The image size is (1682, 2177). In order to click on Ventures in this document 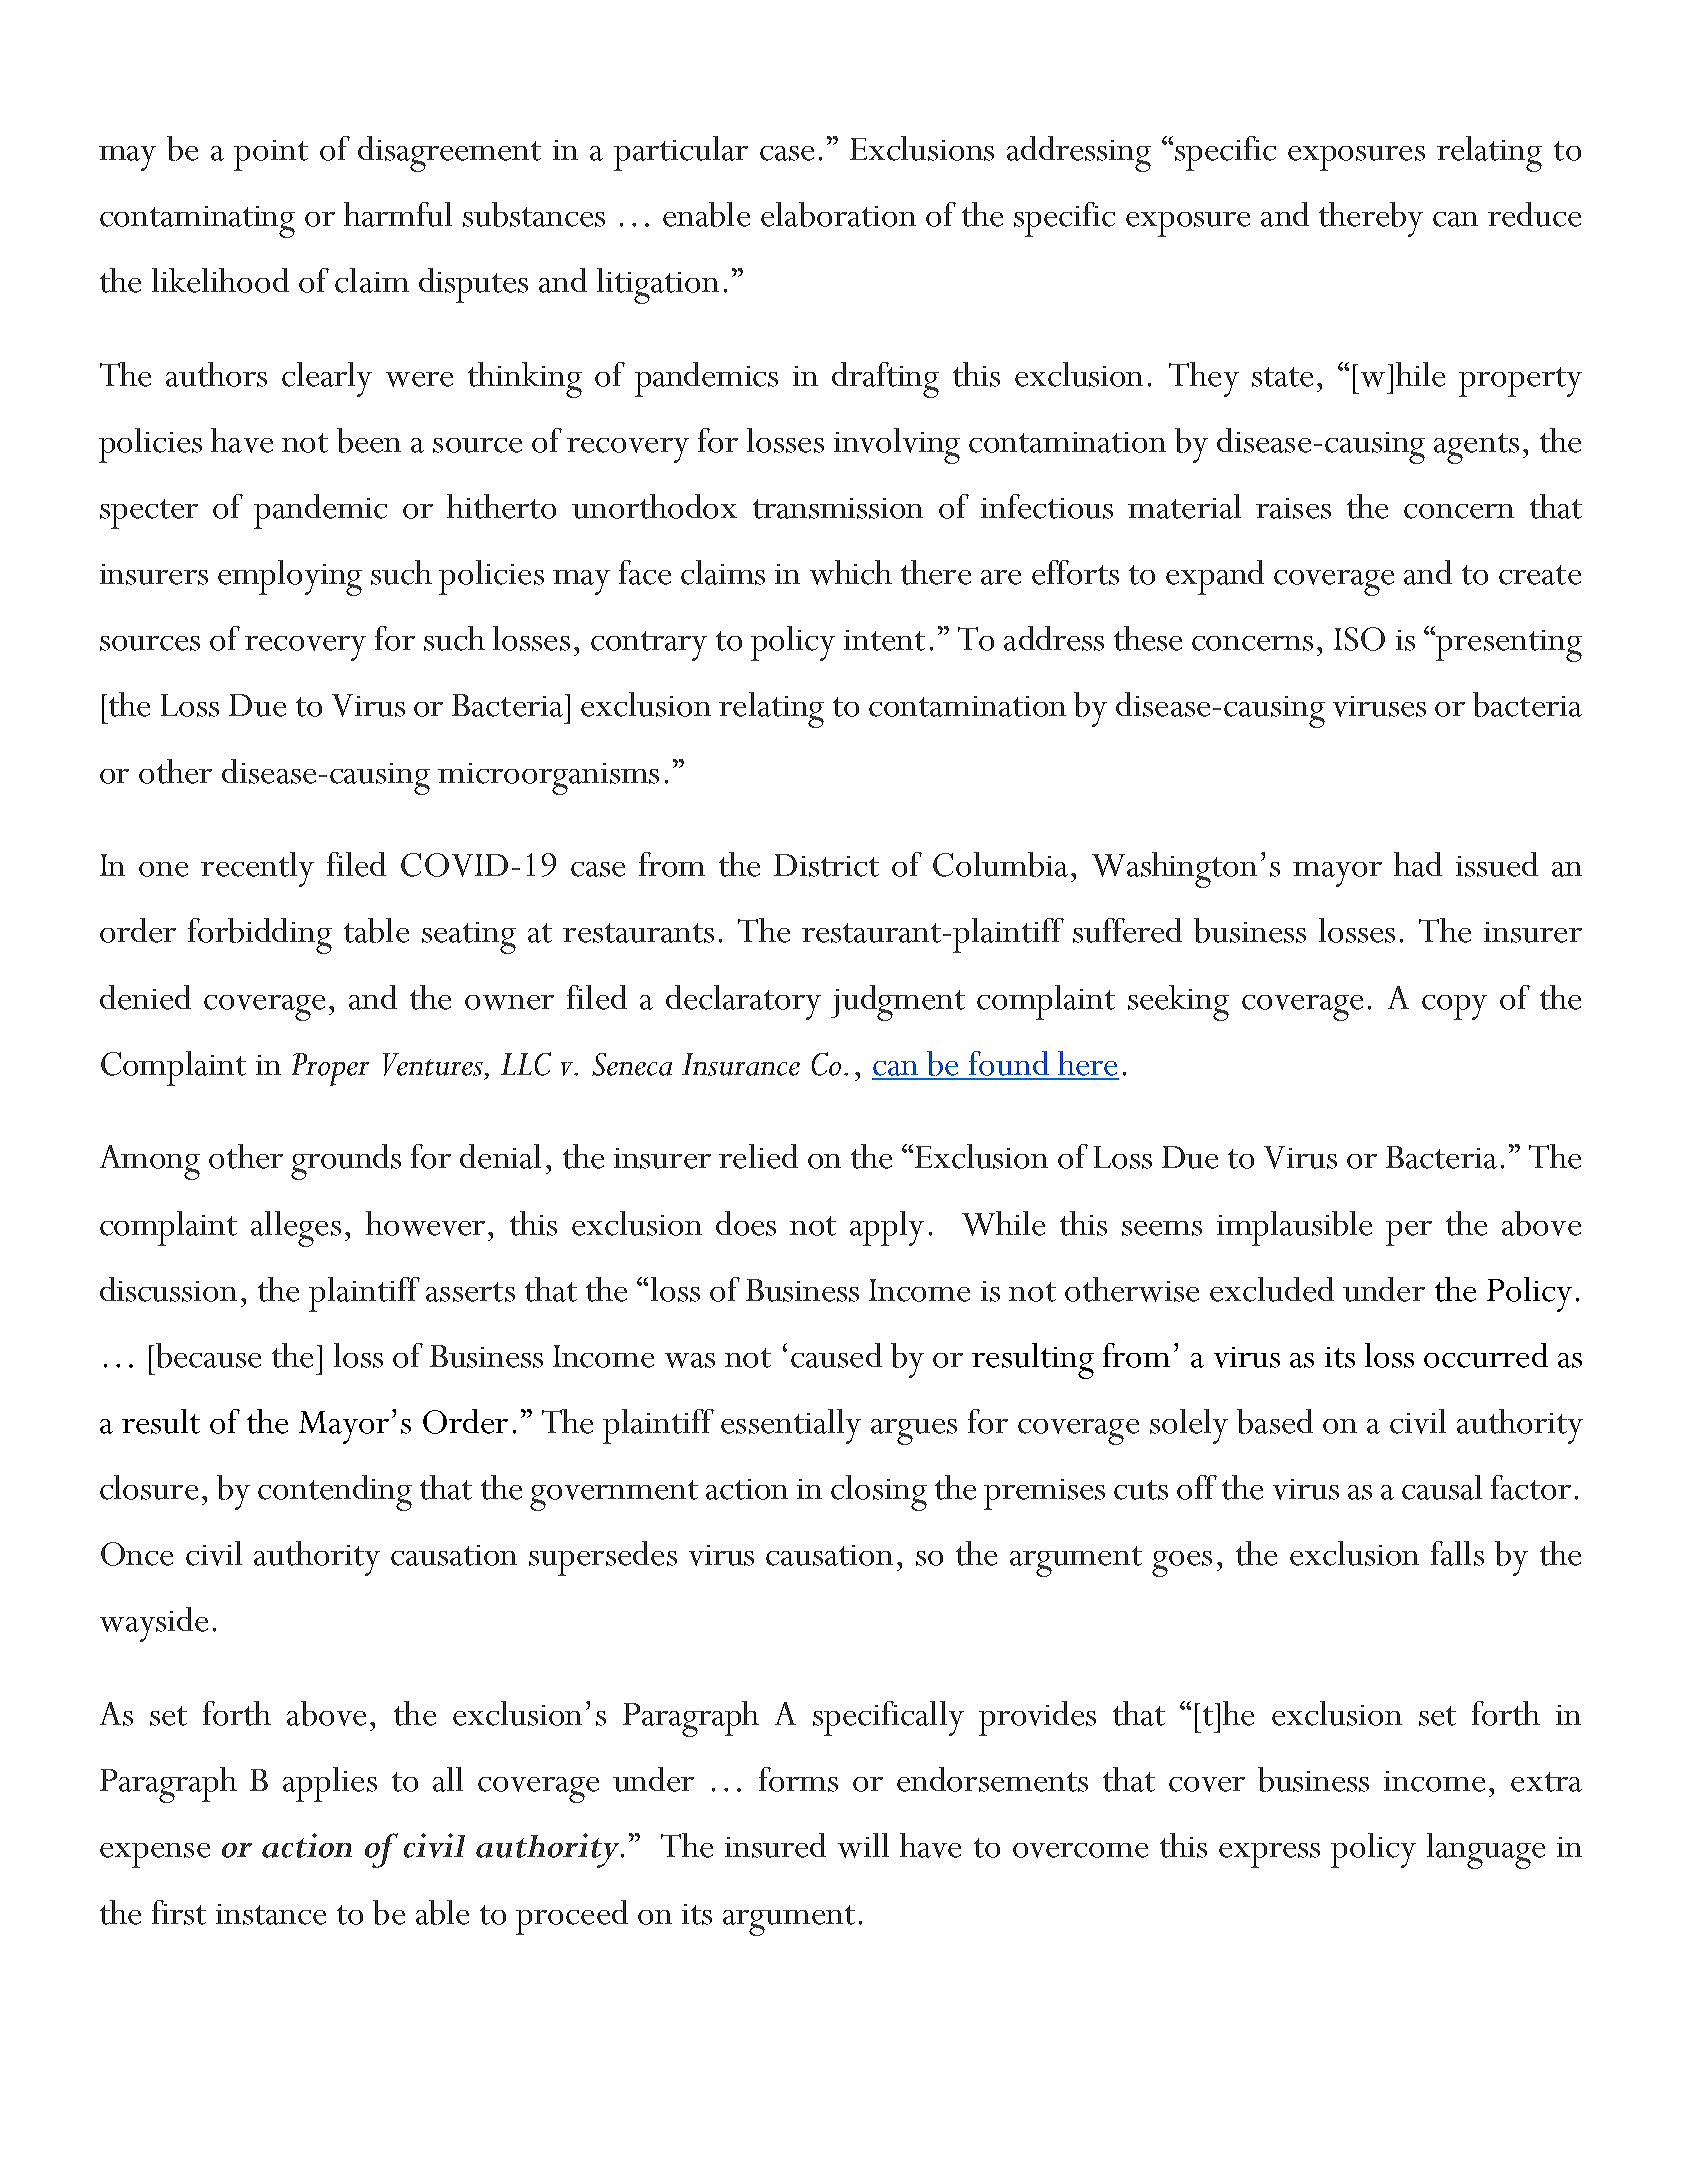, I will do `click(433, 1064)`.
